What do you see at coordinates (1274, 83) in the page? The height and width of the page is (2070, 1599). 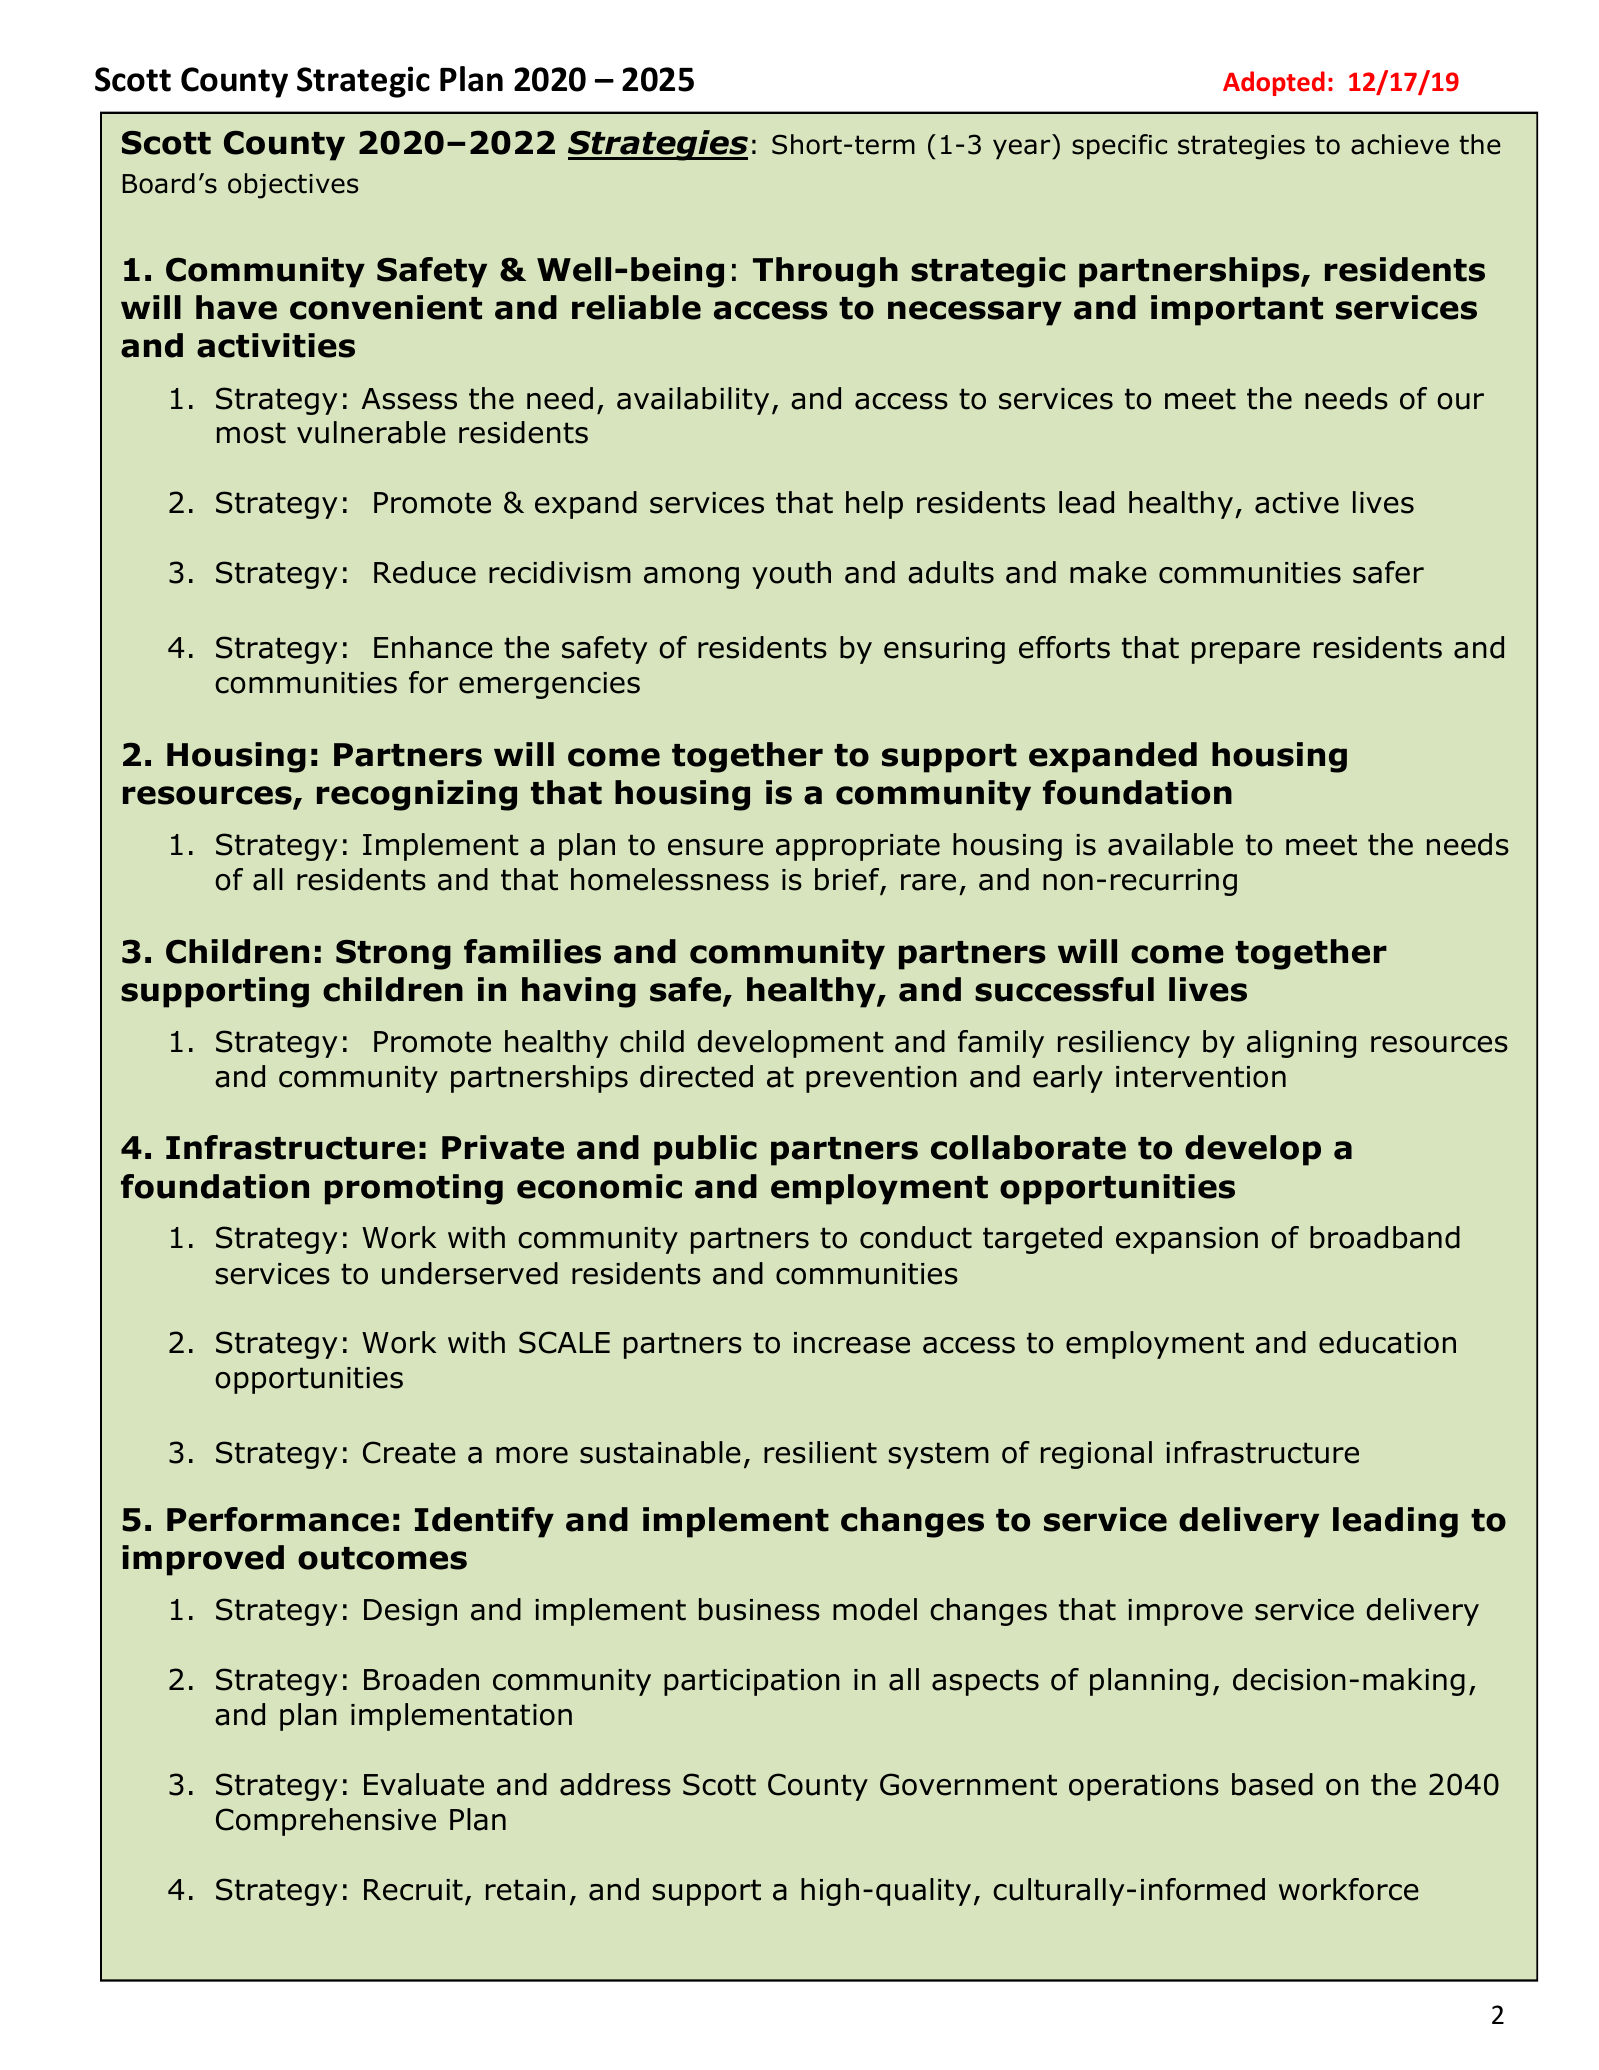 I see `Adopted` at bounding box center [1274, 83].
